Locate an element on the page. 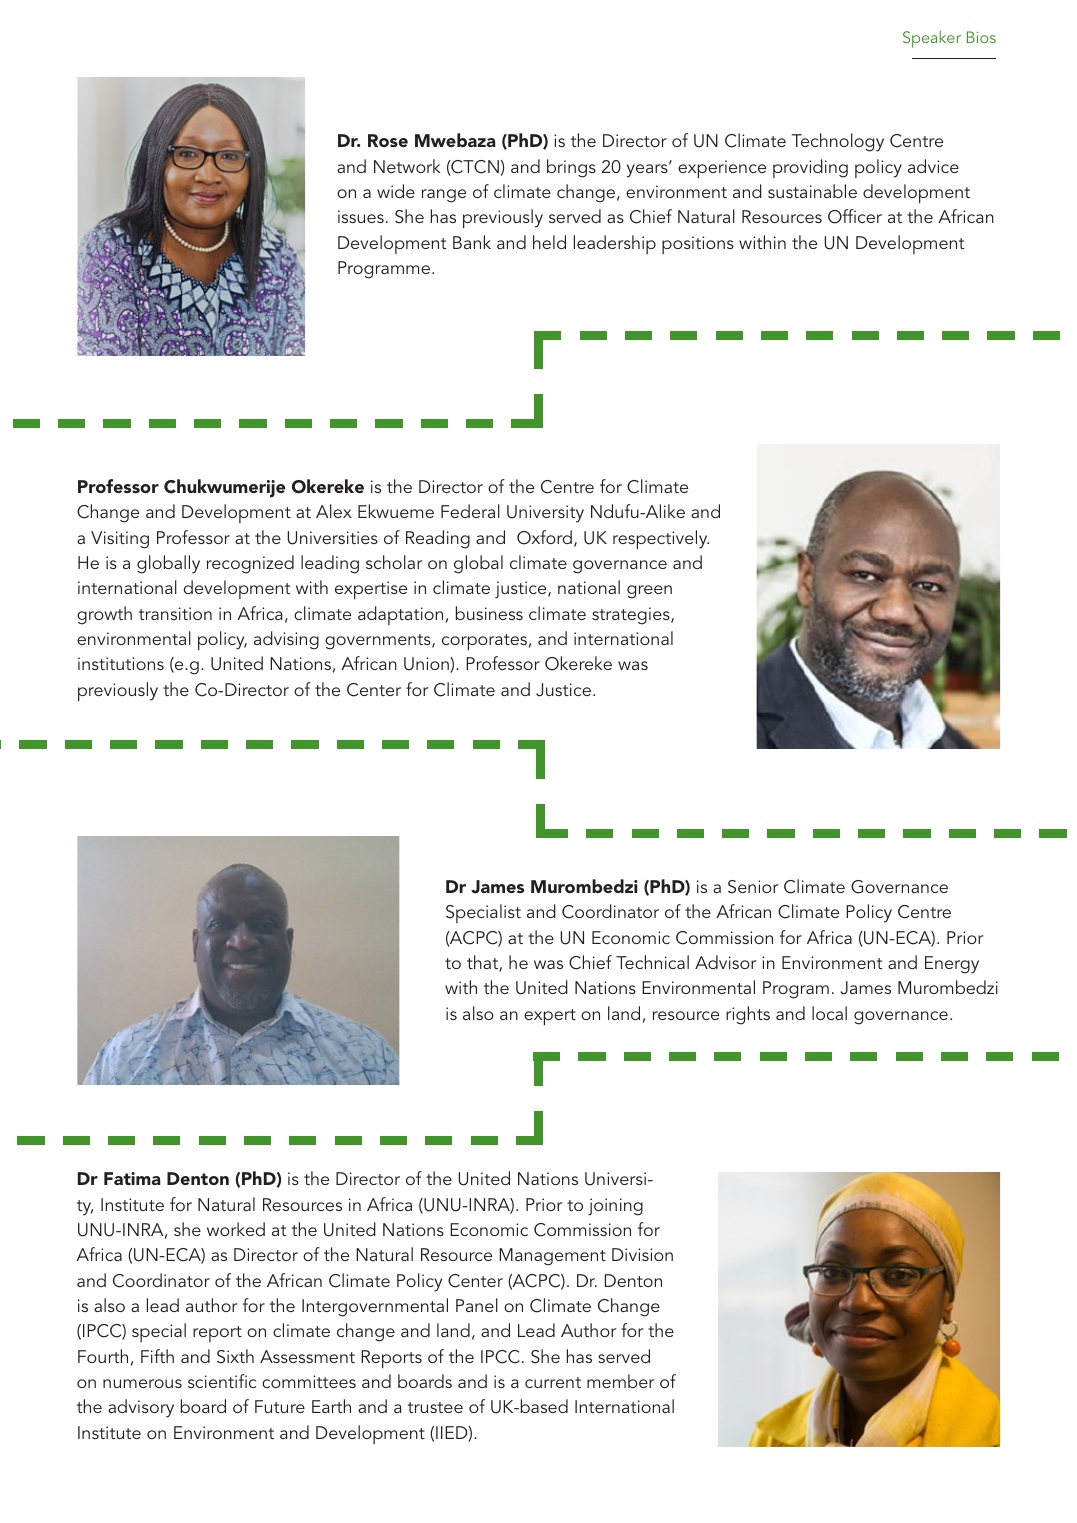 This page has width=1077, height=1523. Speaker is located at coordinates (932, 39).
